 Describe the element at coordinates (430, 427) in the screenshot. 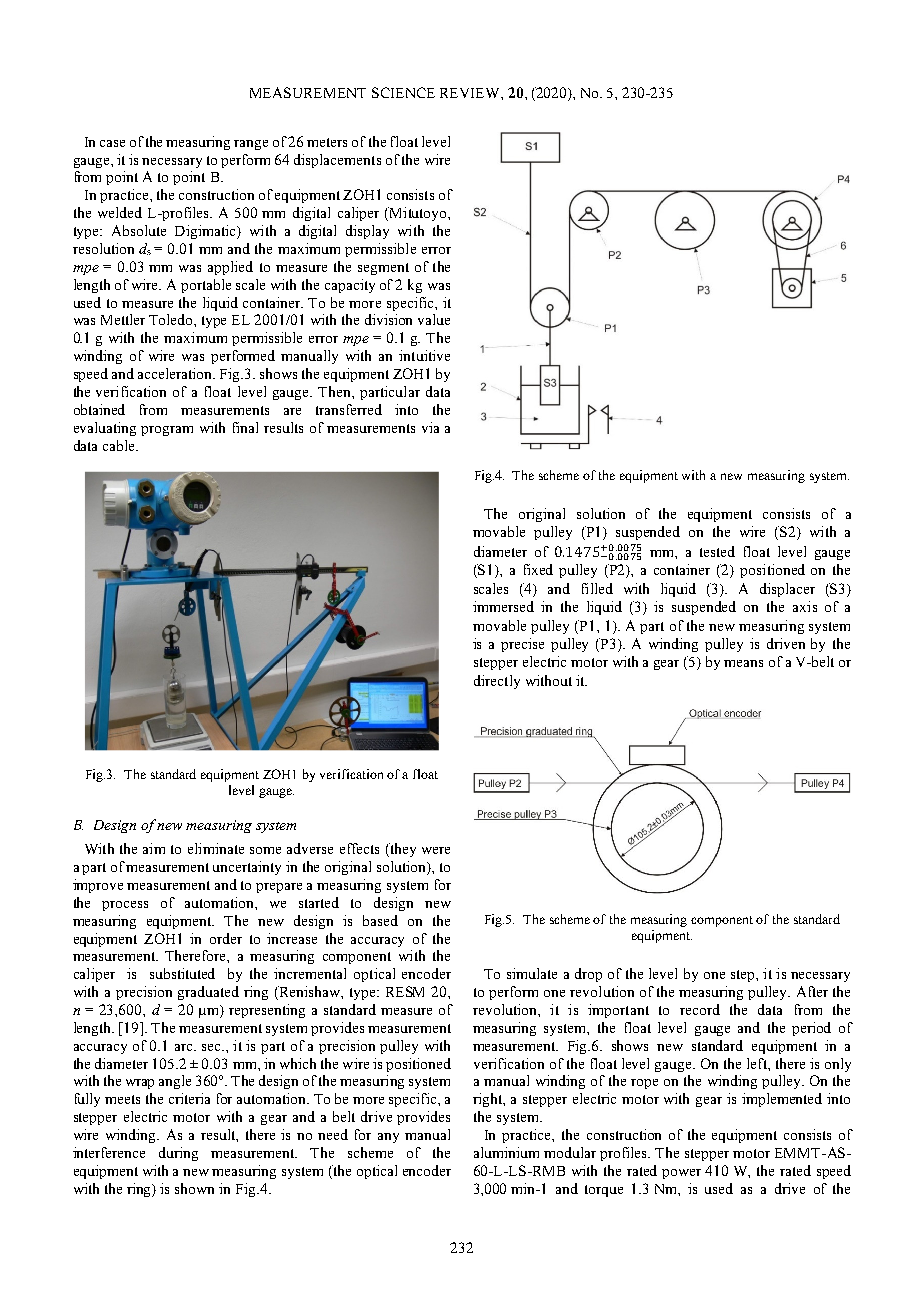

I see `via` at that location.
